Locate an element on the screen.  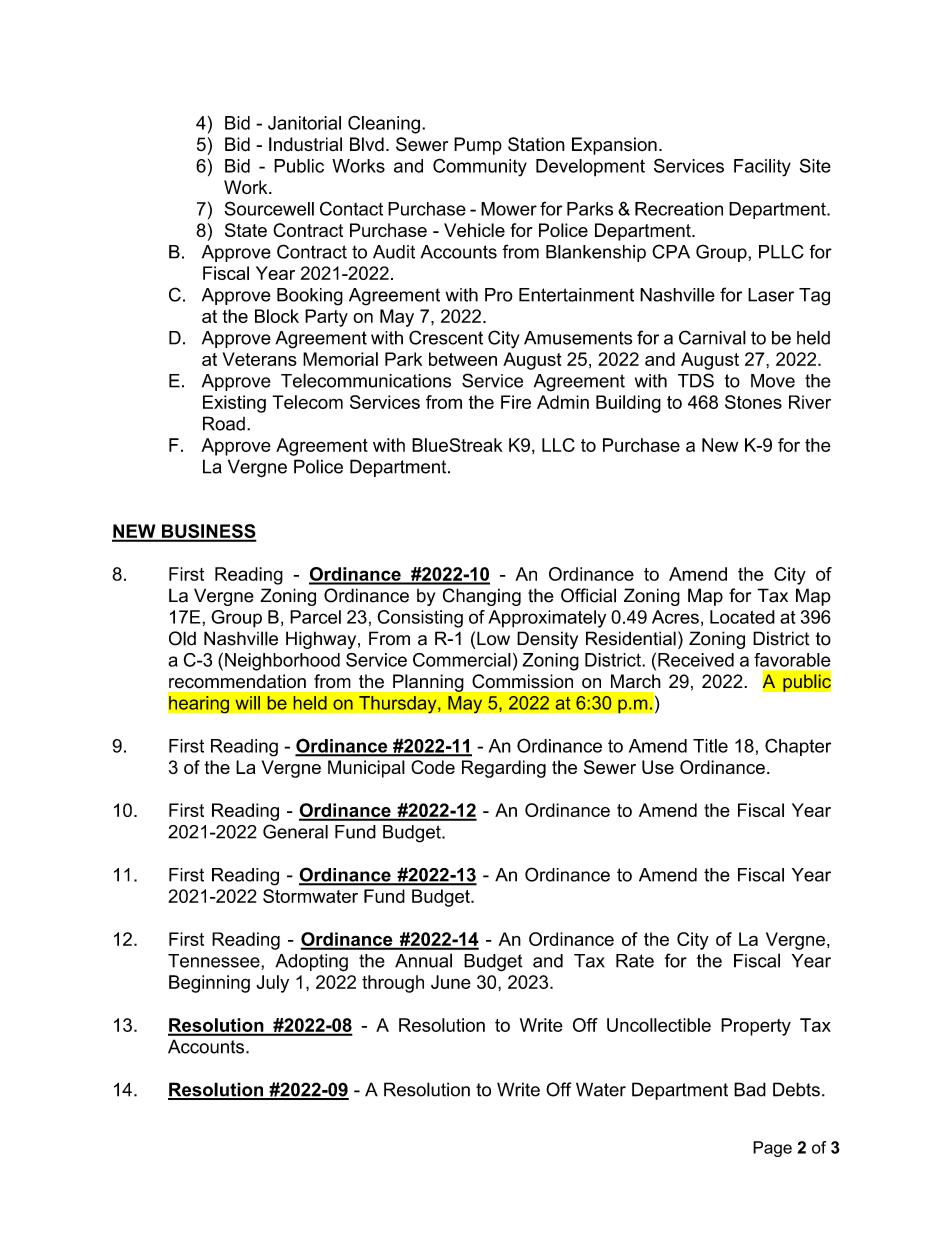
Regarding is located at coordinates (504, 769).
